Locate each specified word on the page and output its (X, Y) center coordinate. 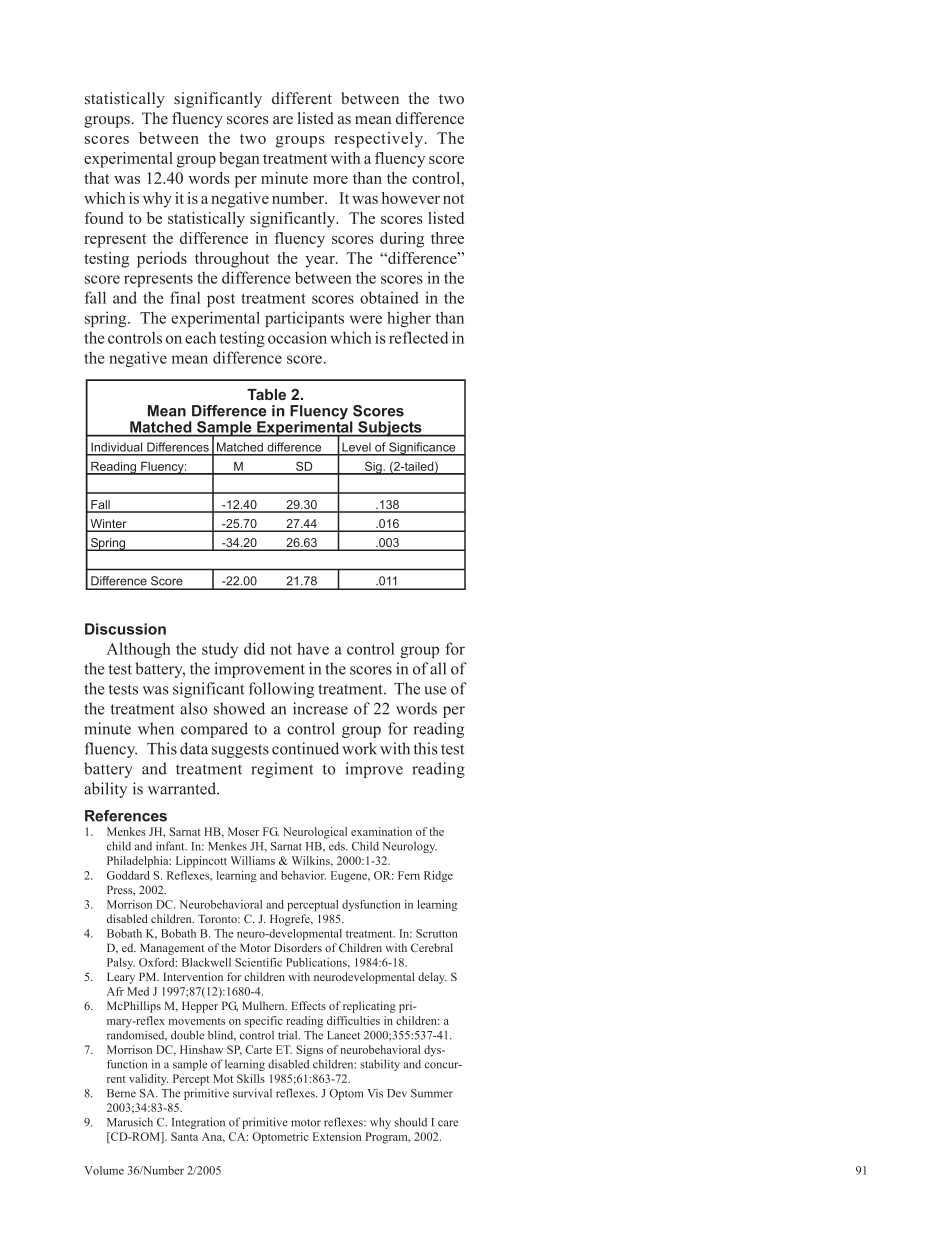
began (239, 160)
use (435, 690)
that (97, 178)
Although (138, 650)
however (411, 198)
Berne (121, 1093)
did (254, 648)
